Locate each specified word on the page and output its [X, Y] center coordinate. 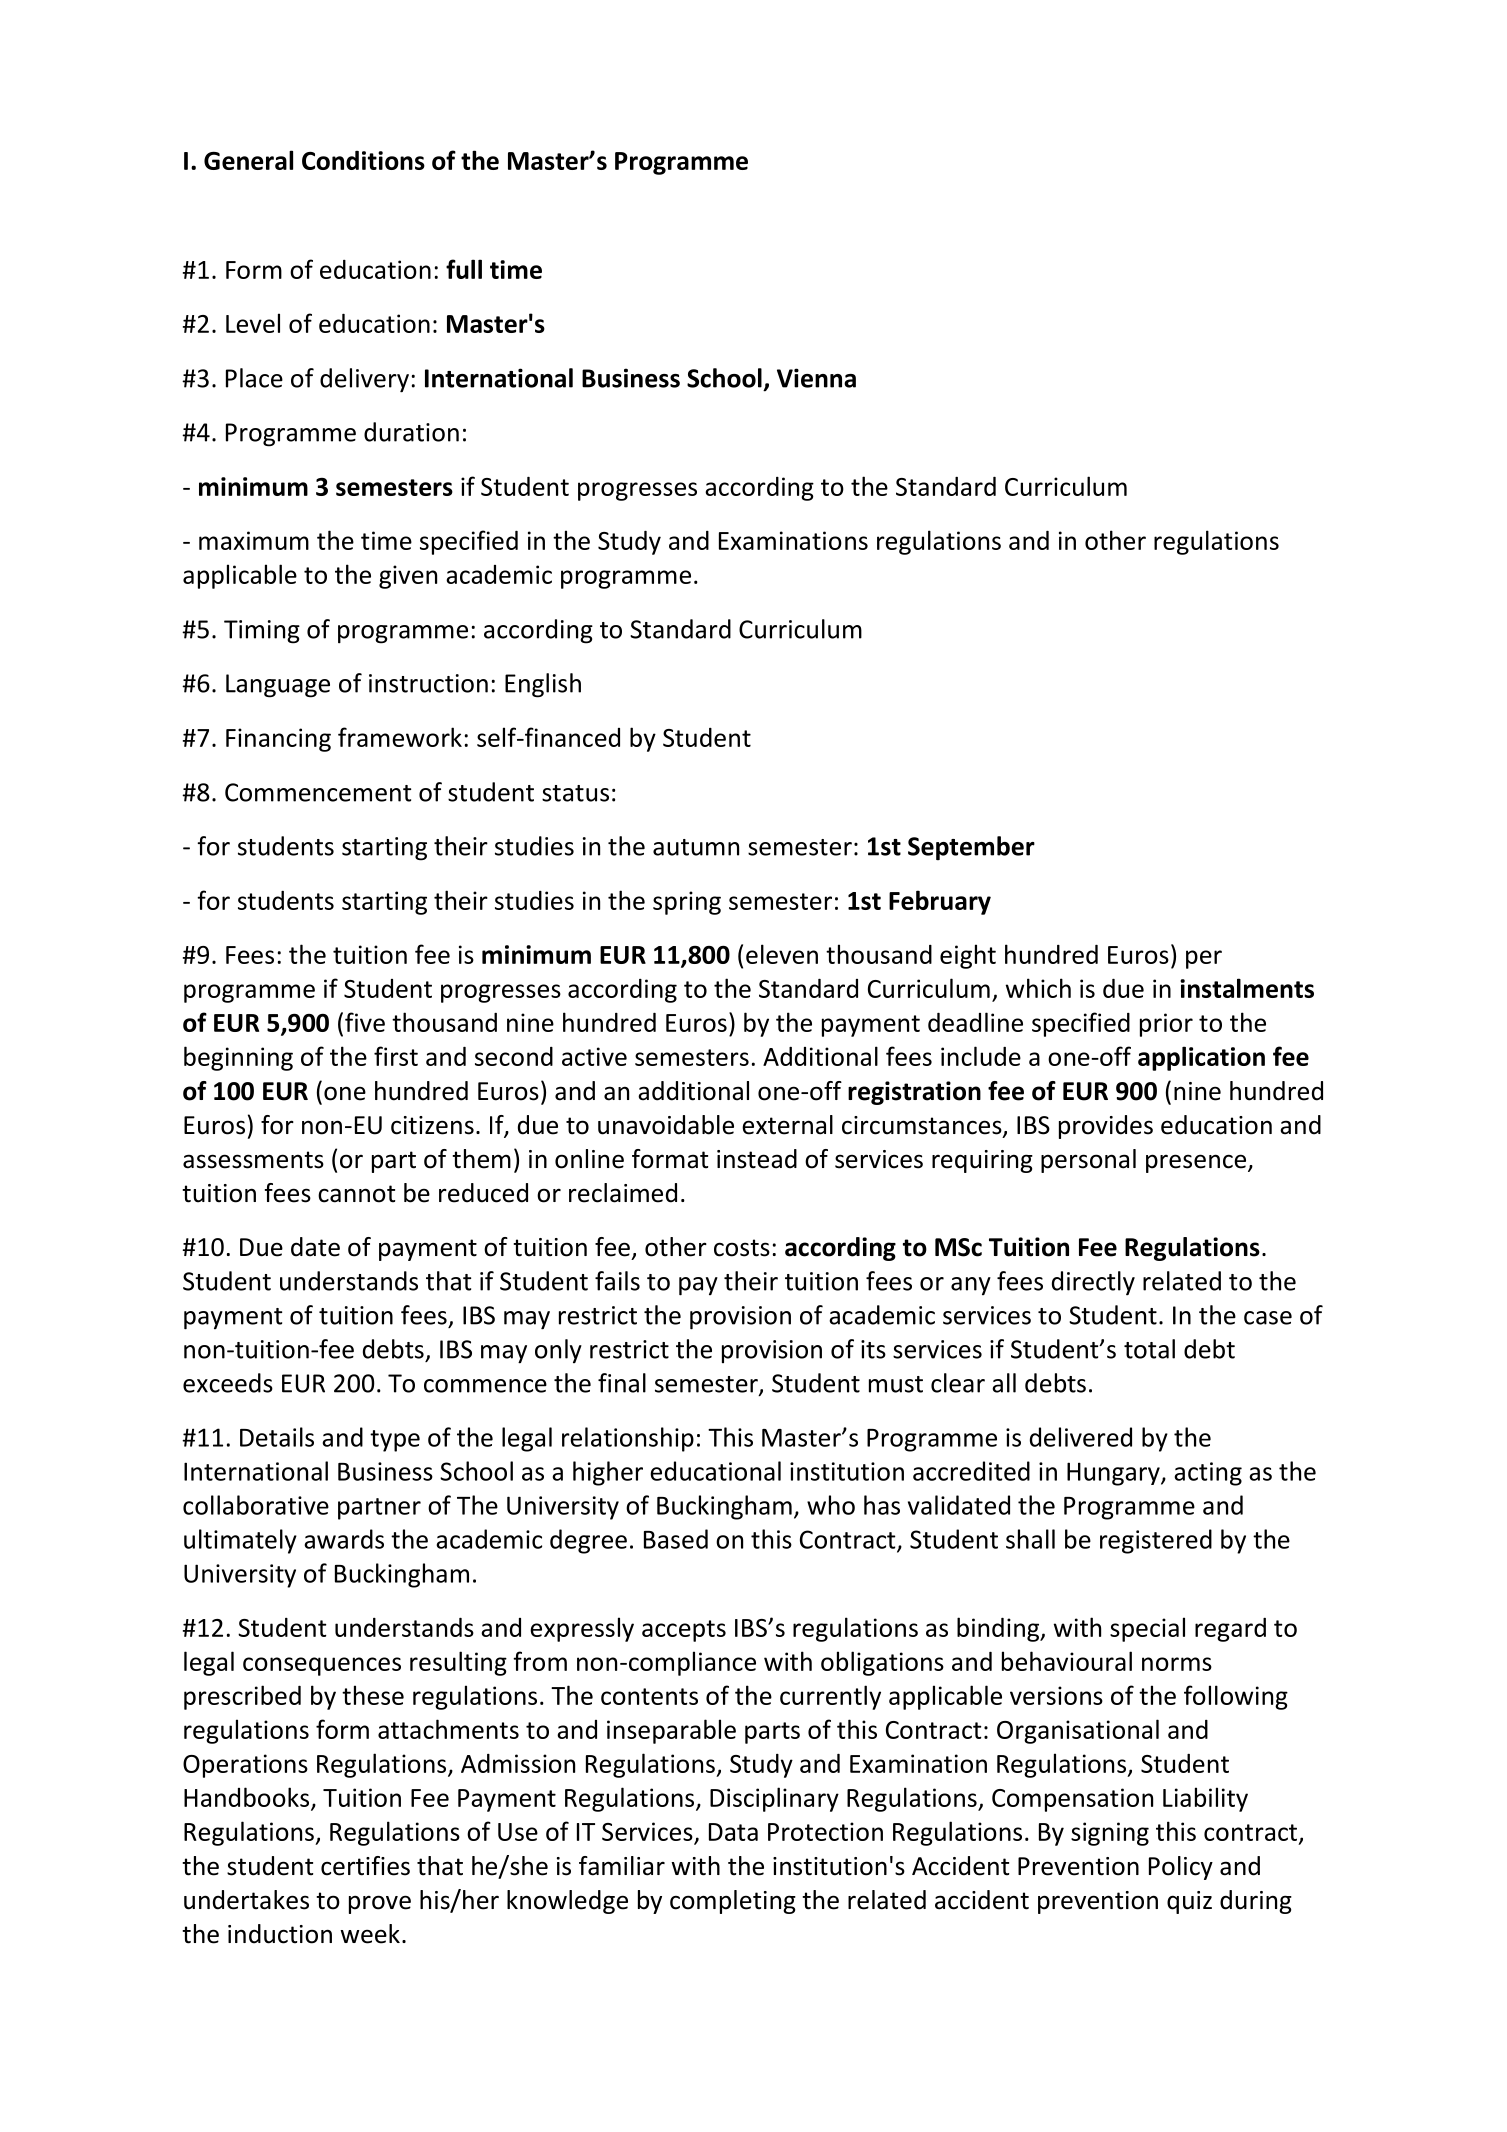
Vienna [816, 378]
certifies [365, 1866]
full [464, 269]
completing [733, 1902]
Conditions [363, 160]
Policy [1181, 1868]
